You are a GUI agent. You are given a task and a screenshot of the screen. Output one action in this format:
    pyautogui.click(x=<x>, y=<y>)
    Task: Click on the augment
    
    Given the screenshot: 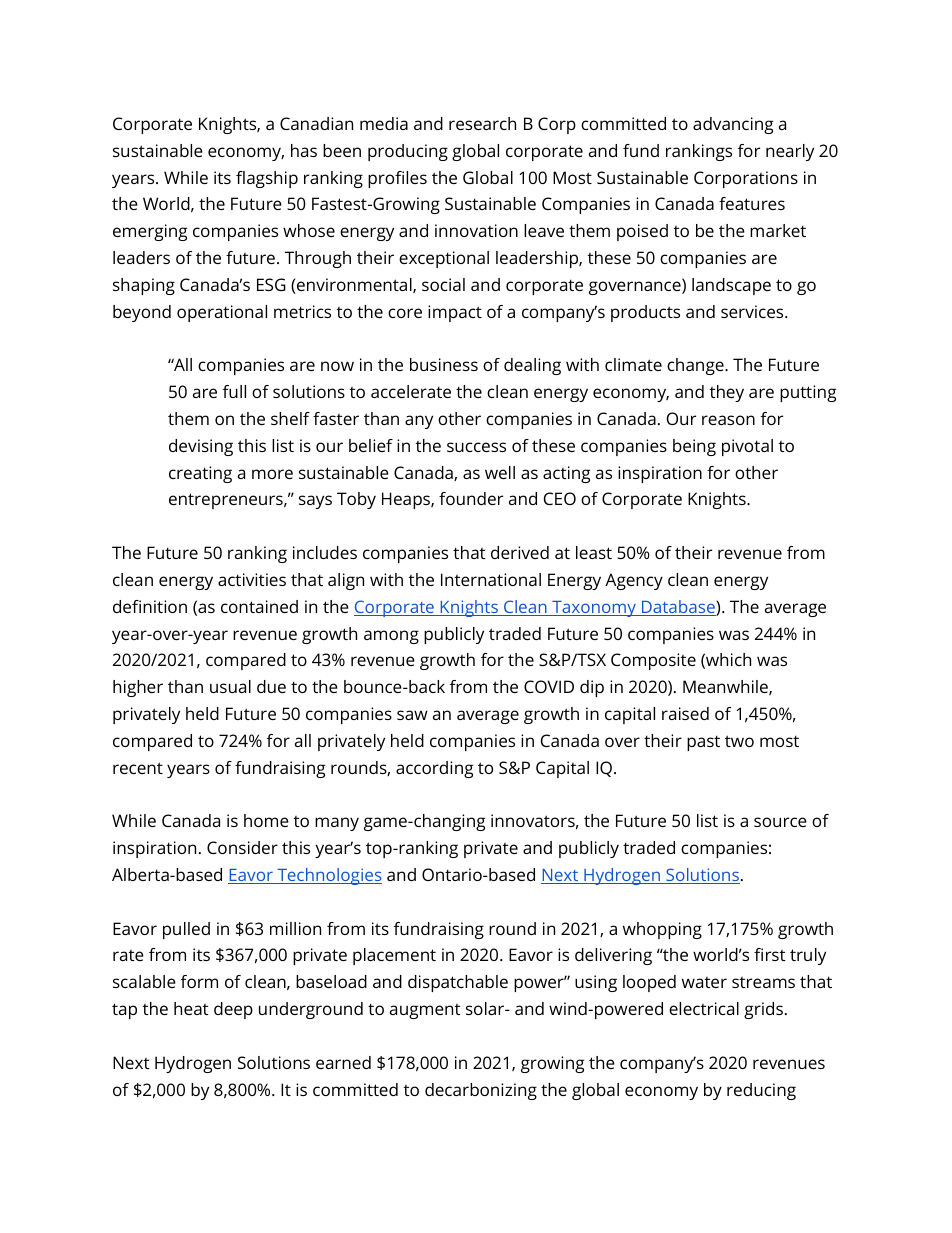 What is the action you would take?
    pyautogui.click(x=425, y=1011)
